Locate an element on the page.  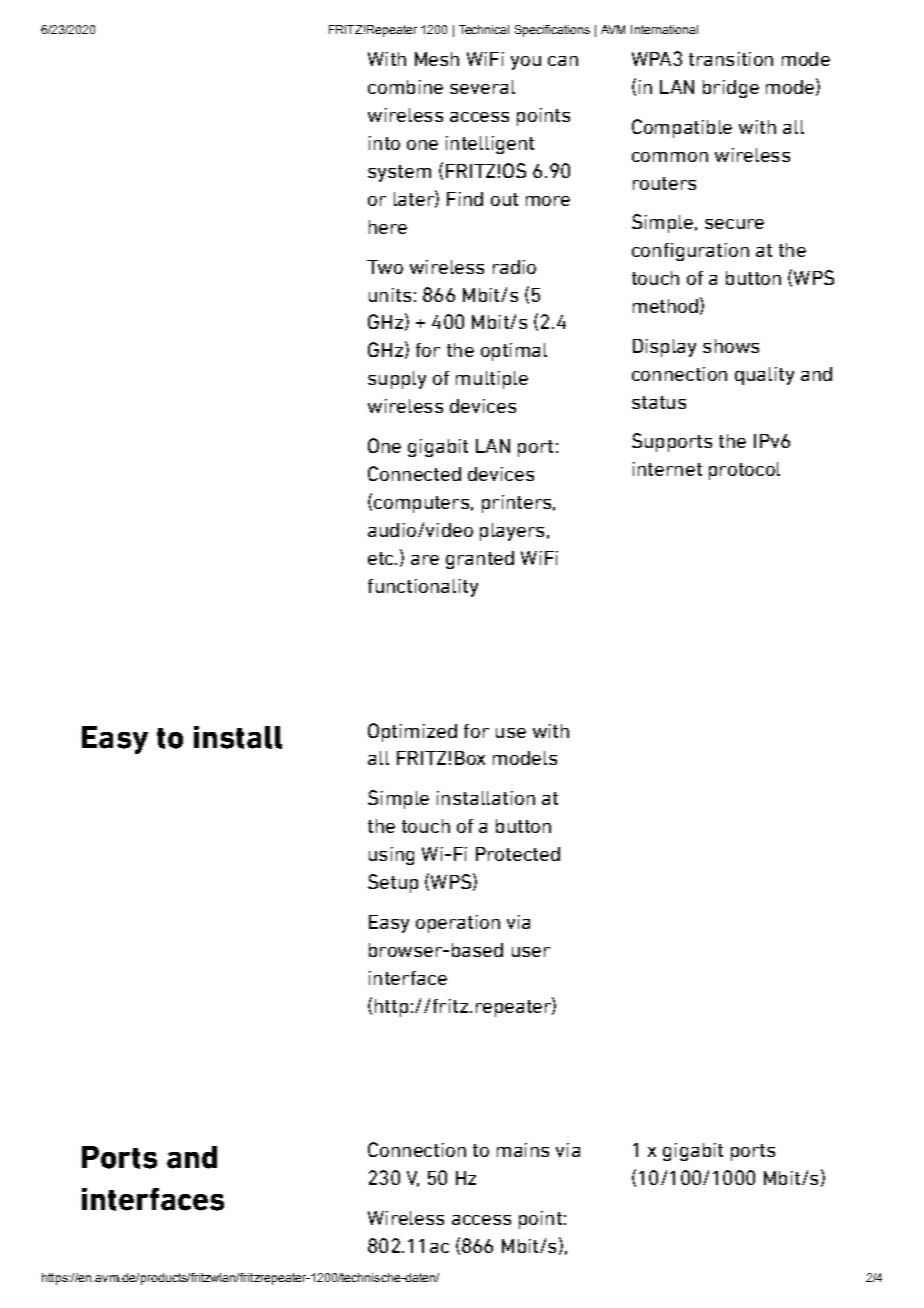
protocol is located at coordinates (744, 471).
